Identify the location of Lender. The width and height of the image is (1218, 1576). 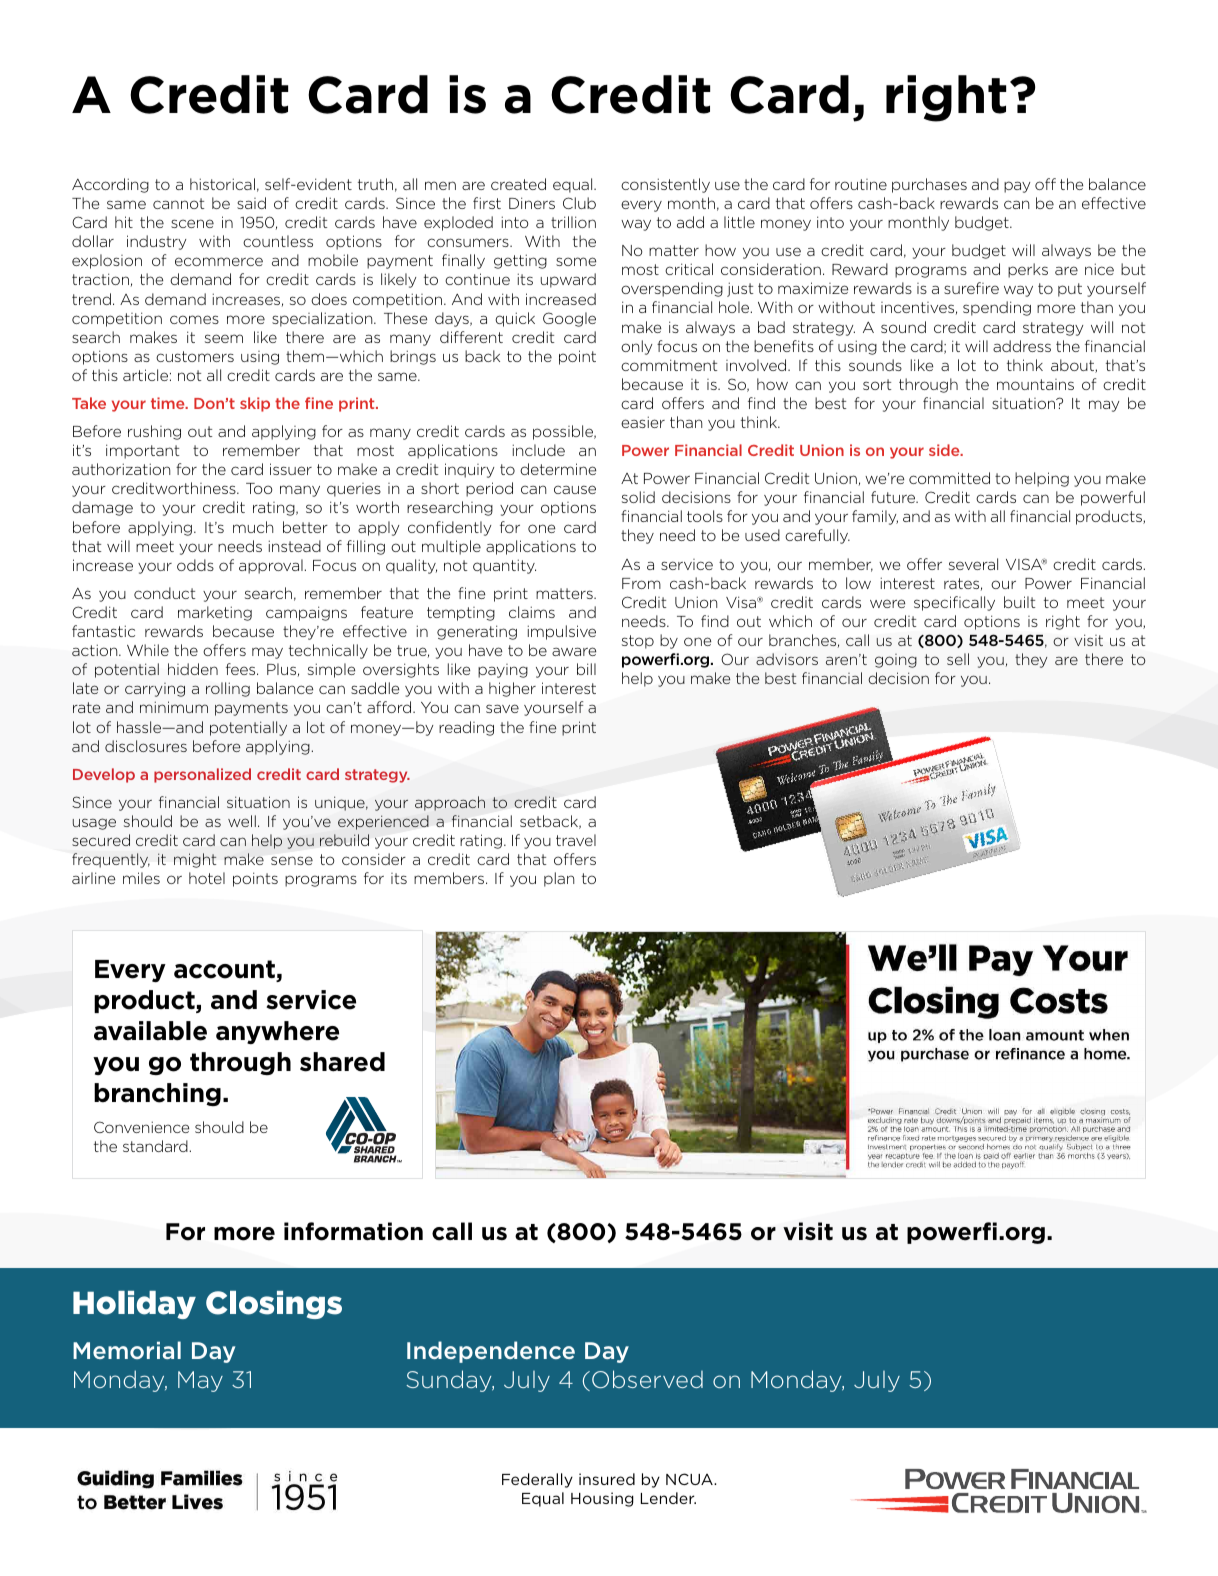
(668, 1498).
